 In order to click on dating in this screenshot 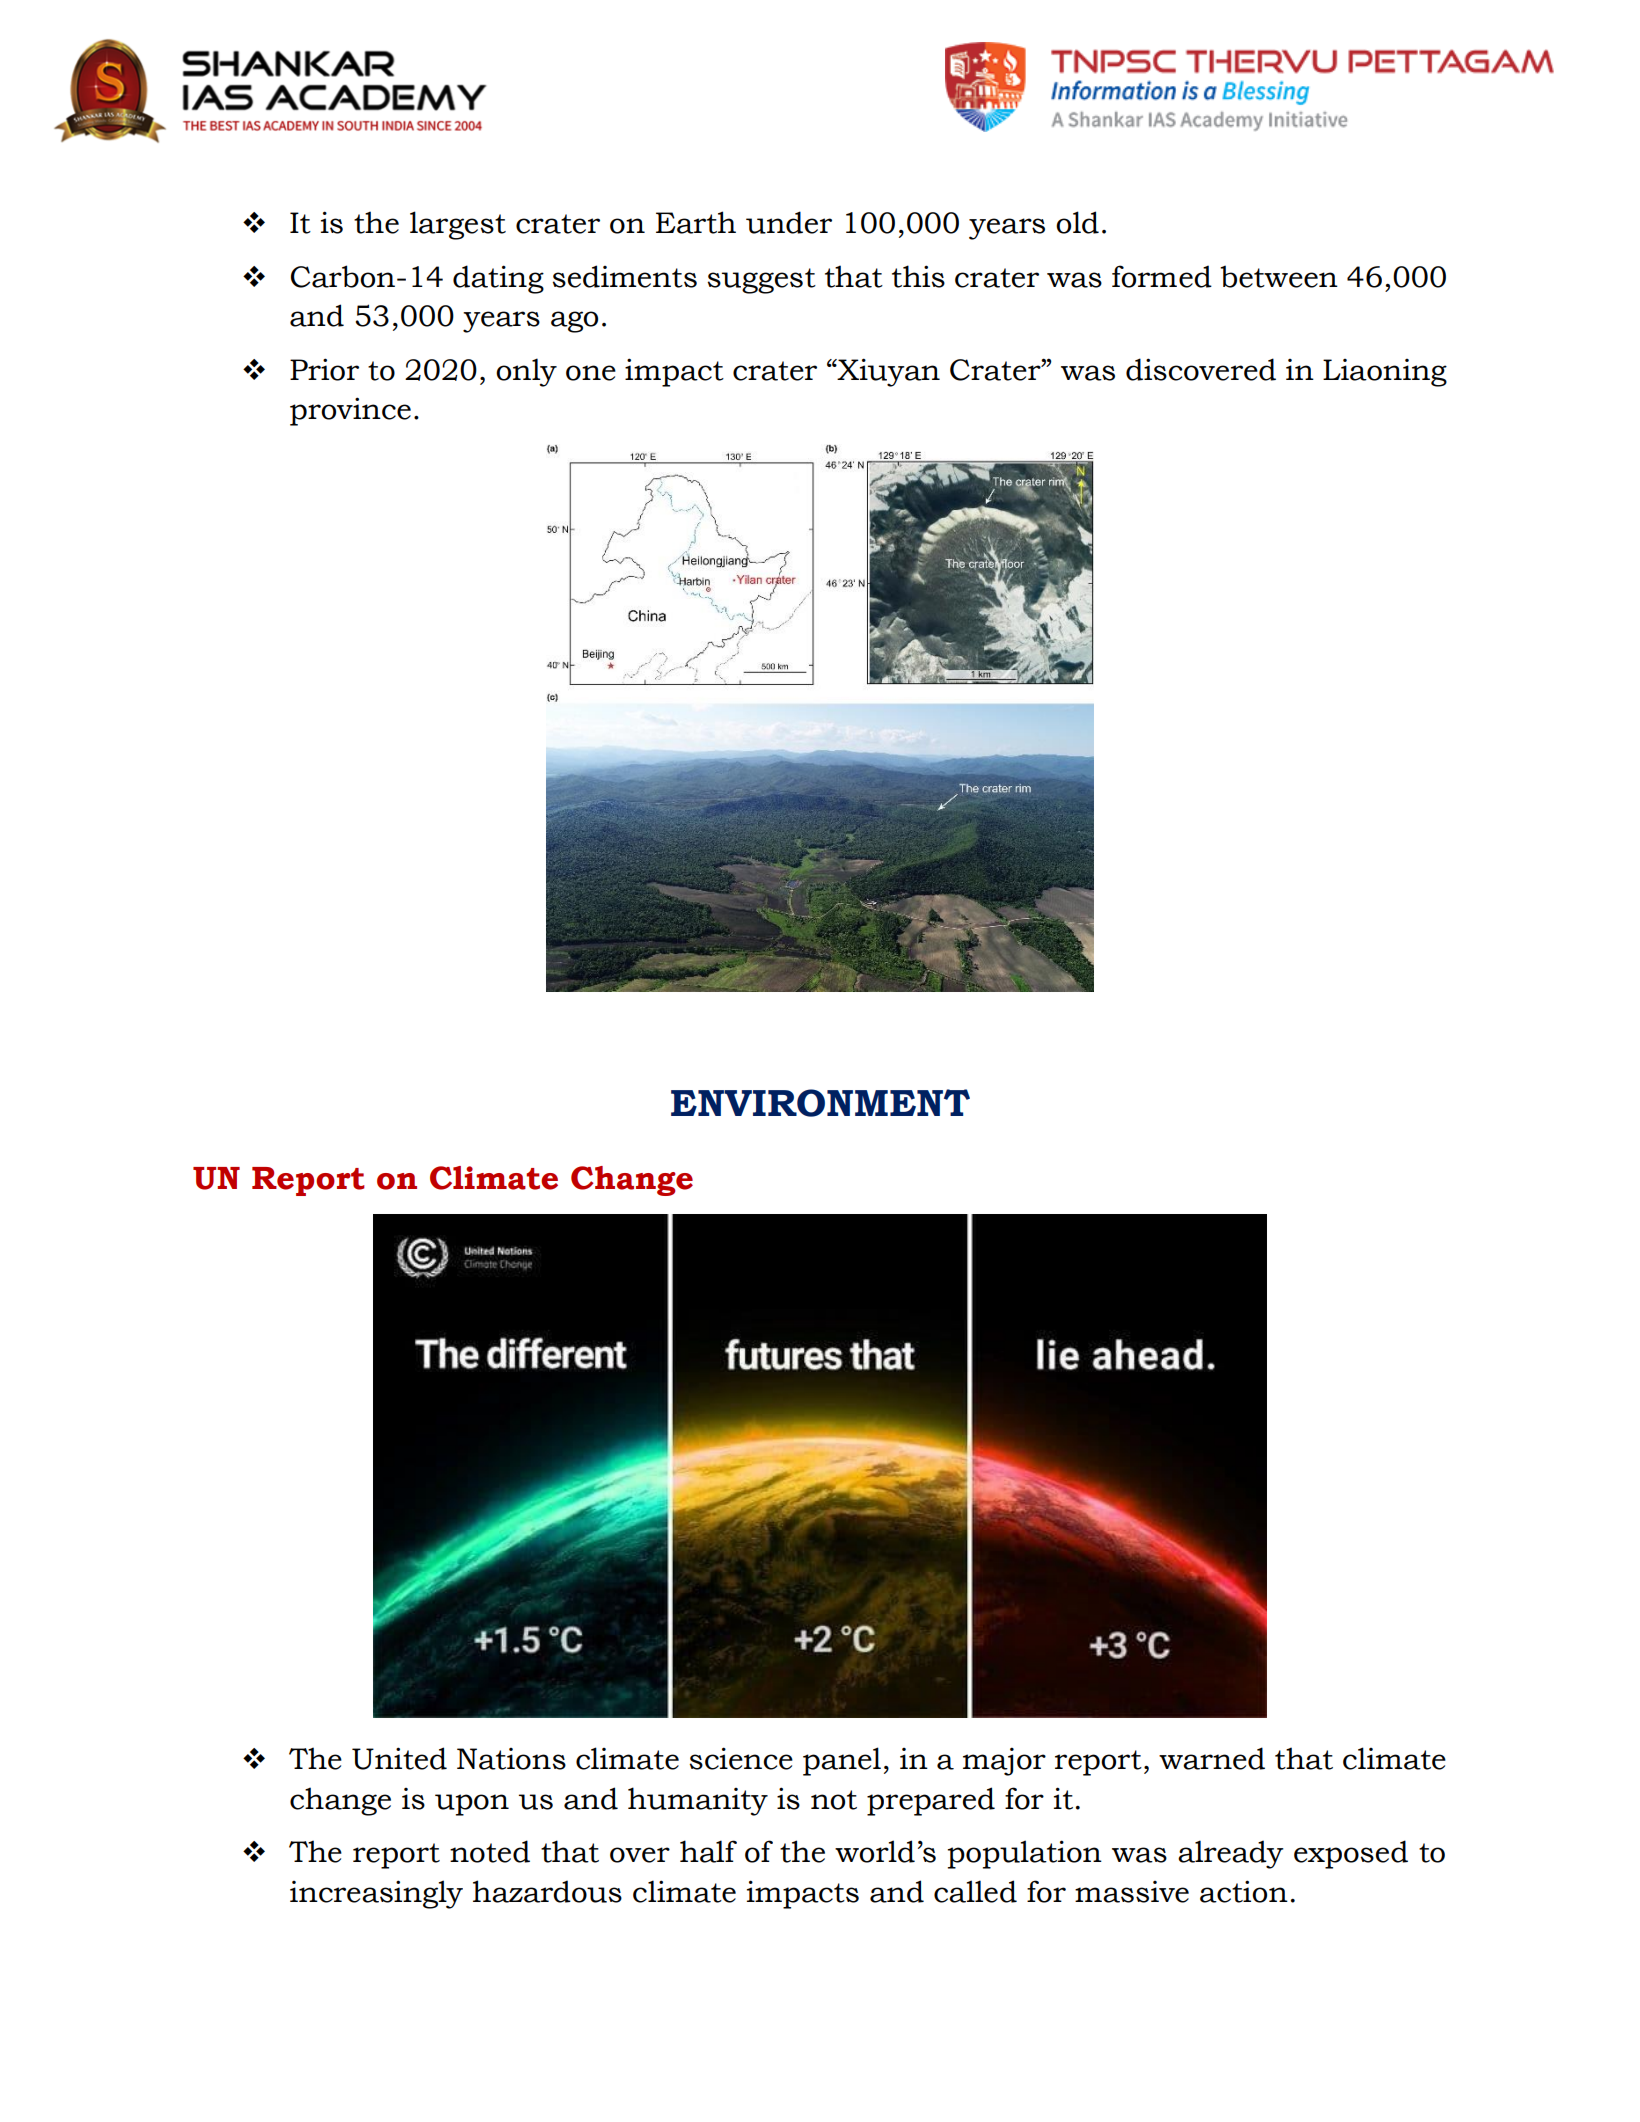, I will do `click(498, 279)`.
